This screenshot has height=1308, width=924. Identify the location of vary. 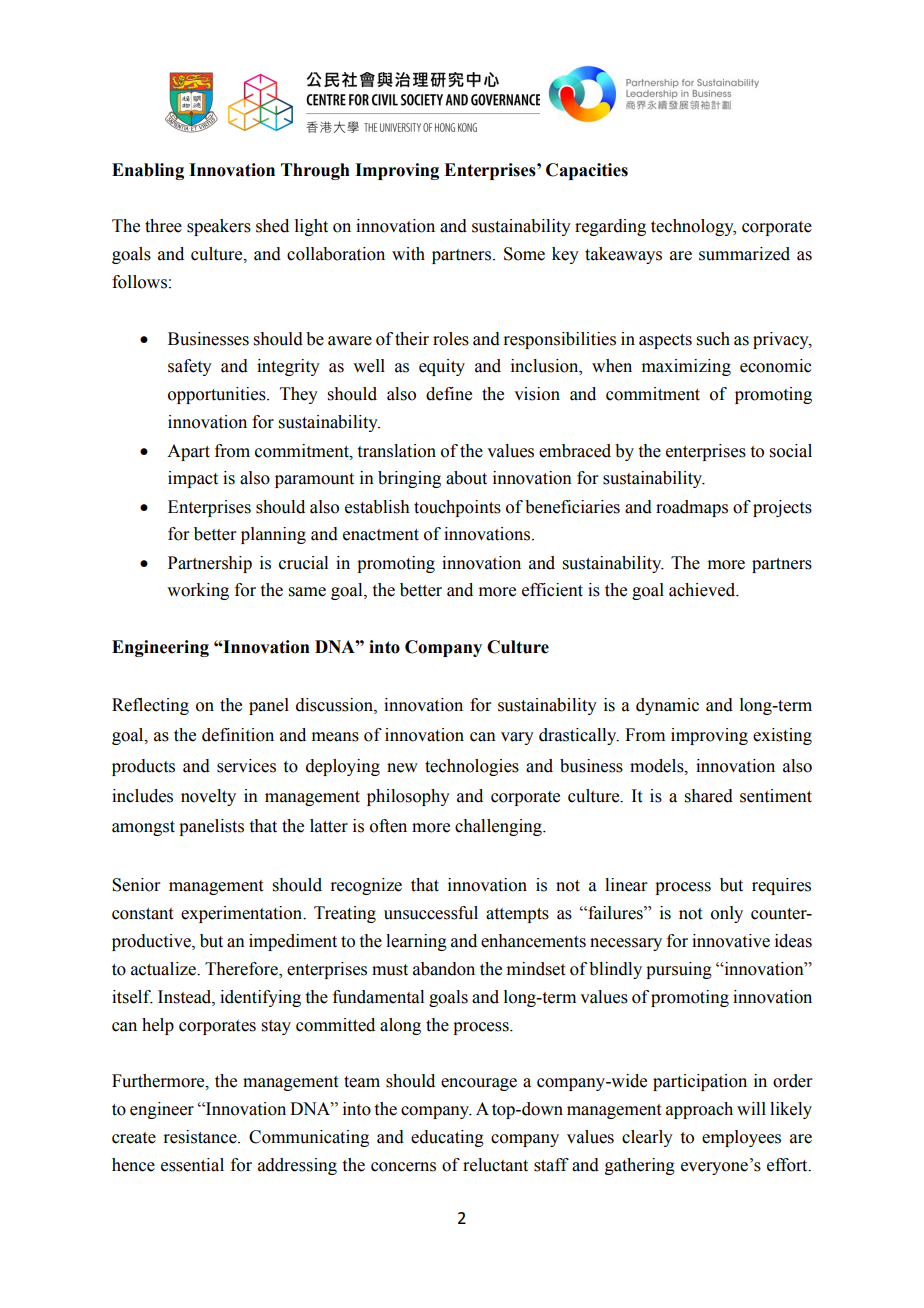
(517, 738).
